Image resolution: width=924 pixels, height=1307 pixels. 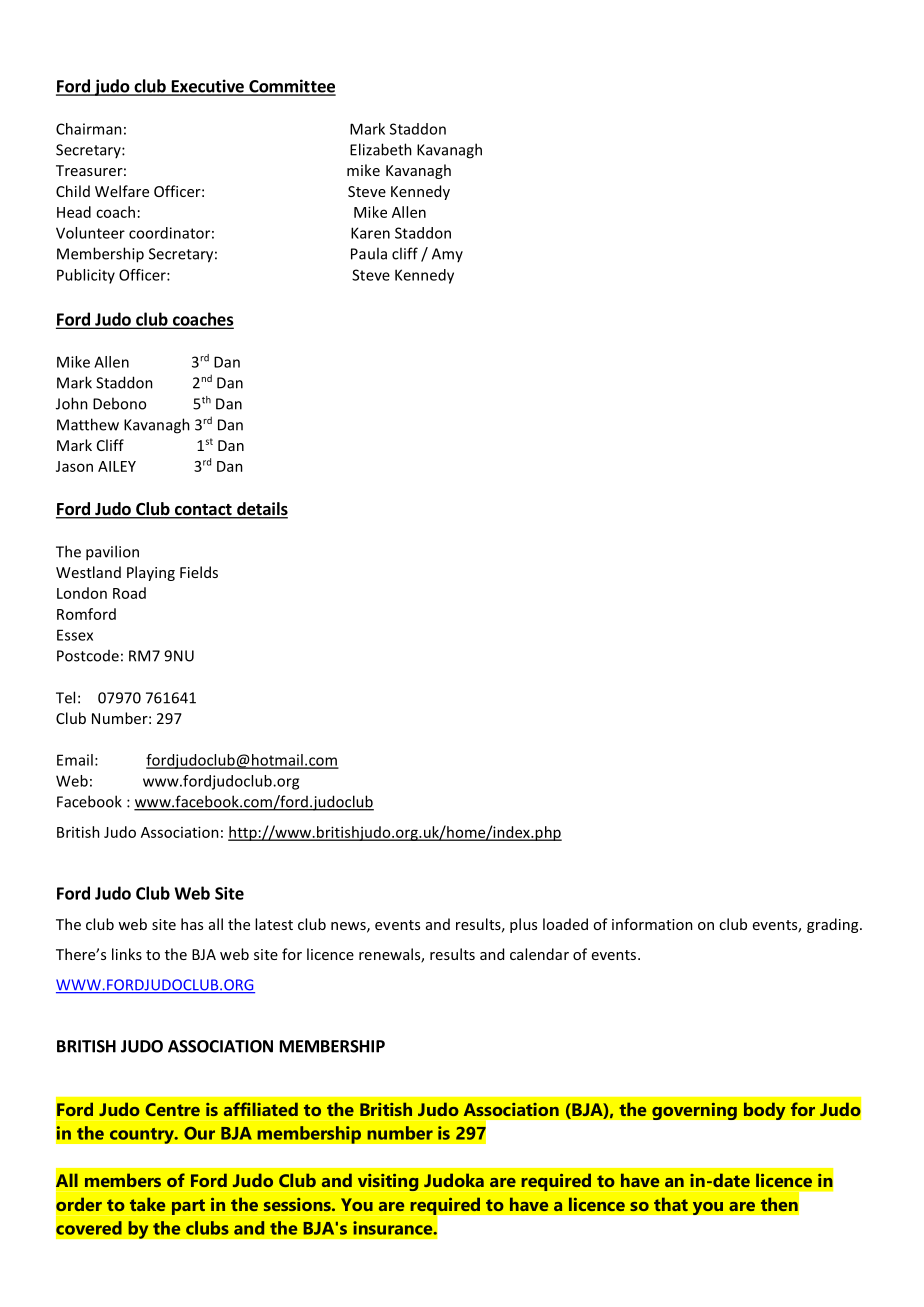 I want to click on that, so click(x=671, y=1204).
